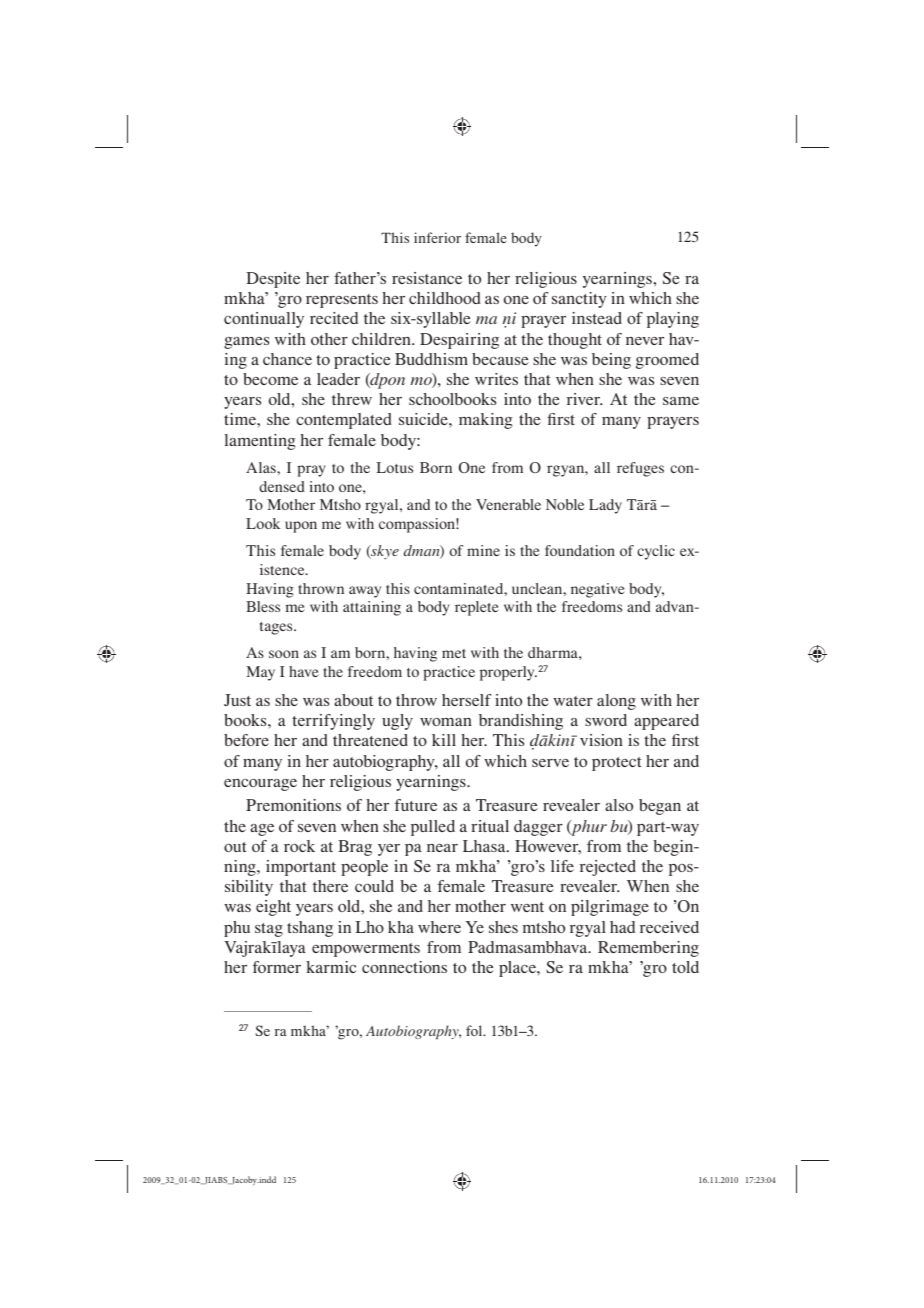 Image resolution: width=924 pixels, height=1308 pixels. Describe the element at coordinates (444, 740) in the document. I see `kill` at that location.
